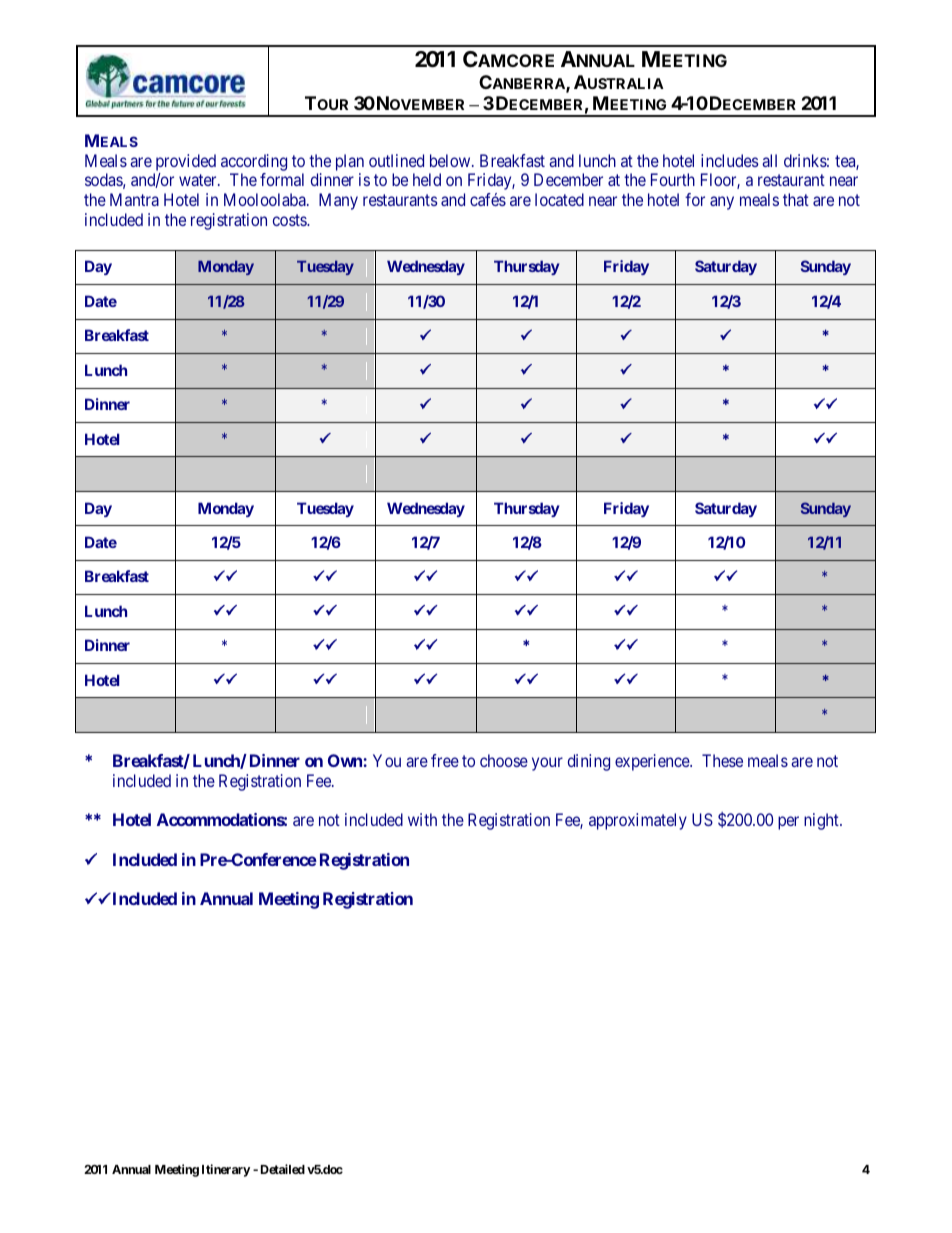 This screenshot has height=1233, width=952. What do you see at coordinates (226, 1170) in the screenshot?
I see `Itinerary` at bounding box center [226, 1170].
